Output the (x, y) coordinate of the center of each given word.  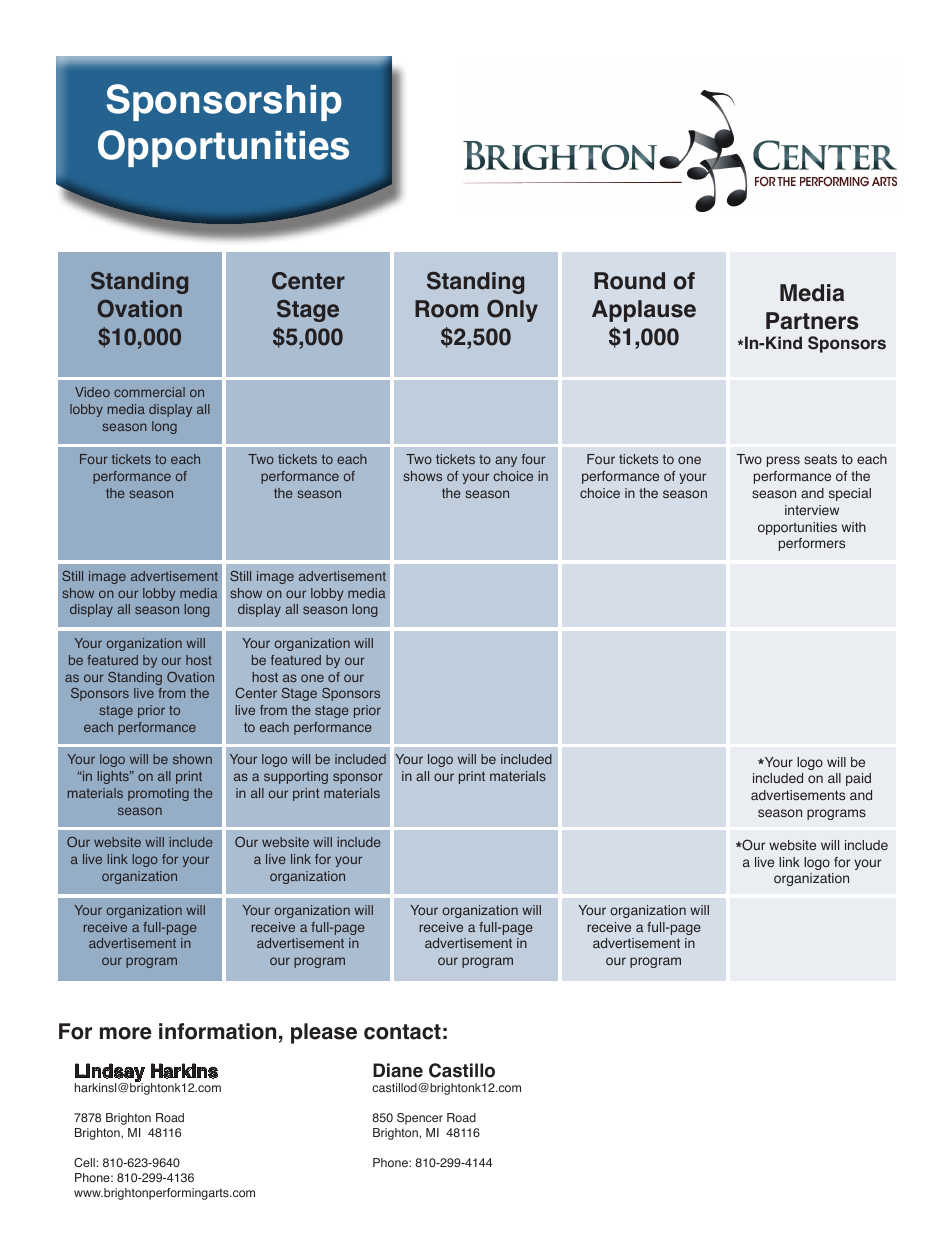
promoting (158, 794)
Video (92, 392)
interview (812, 510)
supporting (296, 777)
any (506, 461)
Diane (398, 1070)
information (217, 1031)
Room (446, 309)
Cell (84, 1162)
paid (858, 779)
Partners (812, 321)
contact (402, 1032)
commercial (149, 392)
